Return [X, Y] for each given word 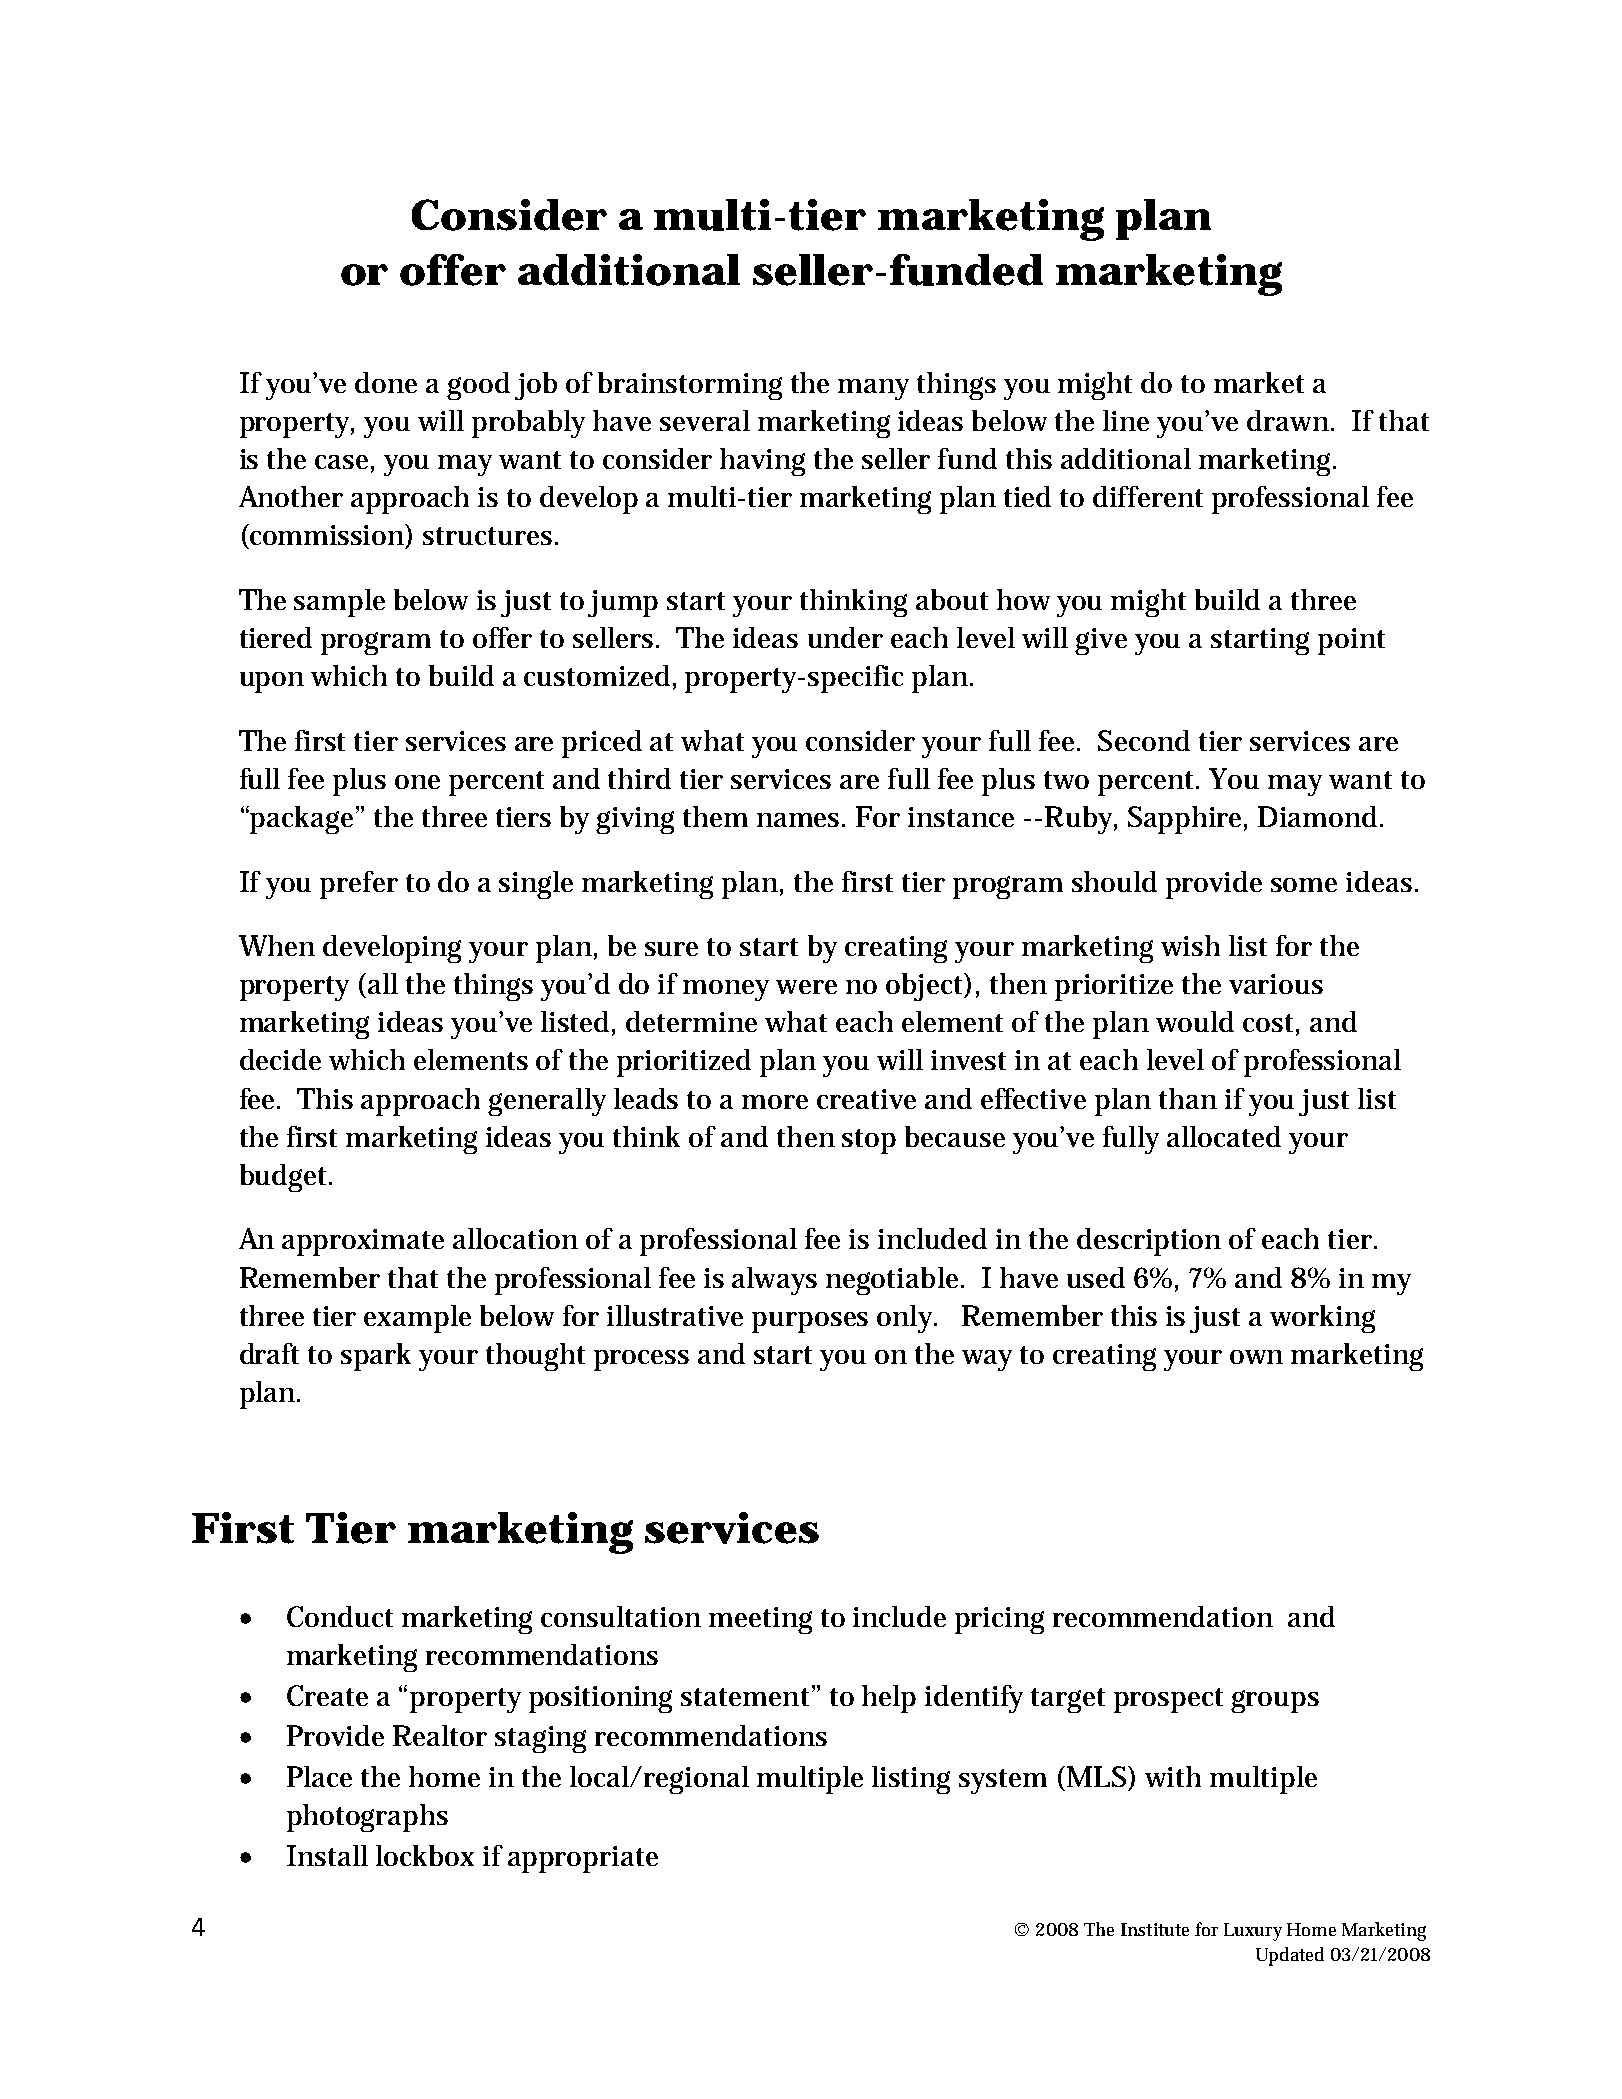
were [806, 987]
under [845, 637]
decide [280, 1059]
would [1195, 1021]
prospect [1168, 1700]
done [386, 382]
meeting [760, 1620]
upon [272, 682]
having [762, 462]
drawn [1288, 420]
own [1256, 1357]
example [417, 1319]
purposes [810, 1322]
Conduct [340, 1616]
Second [1144, 740]
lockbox [425, 1855]
